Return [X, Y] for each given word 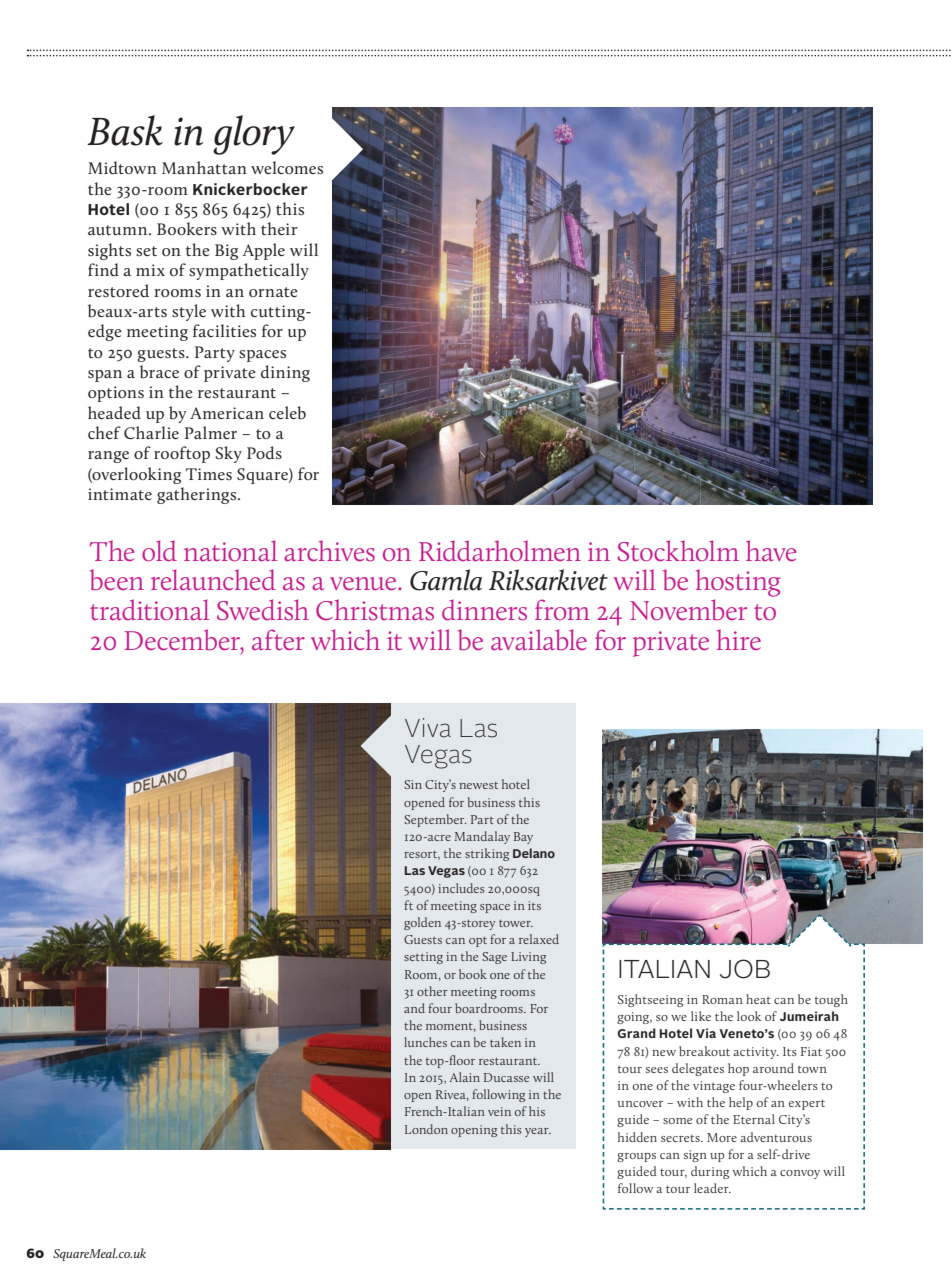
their [279, 228]
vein [499, 1111]
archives [329, 551]
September [435, 820]
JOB [745, 969]
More [722, 1137]
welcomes [287, 167]
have [771, 550]
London [426, 1129]
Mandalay [482, 837]
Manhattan [204, 167]
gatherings [196, 495]
